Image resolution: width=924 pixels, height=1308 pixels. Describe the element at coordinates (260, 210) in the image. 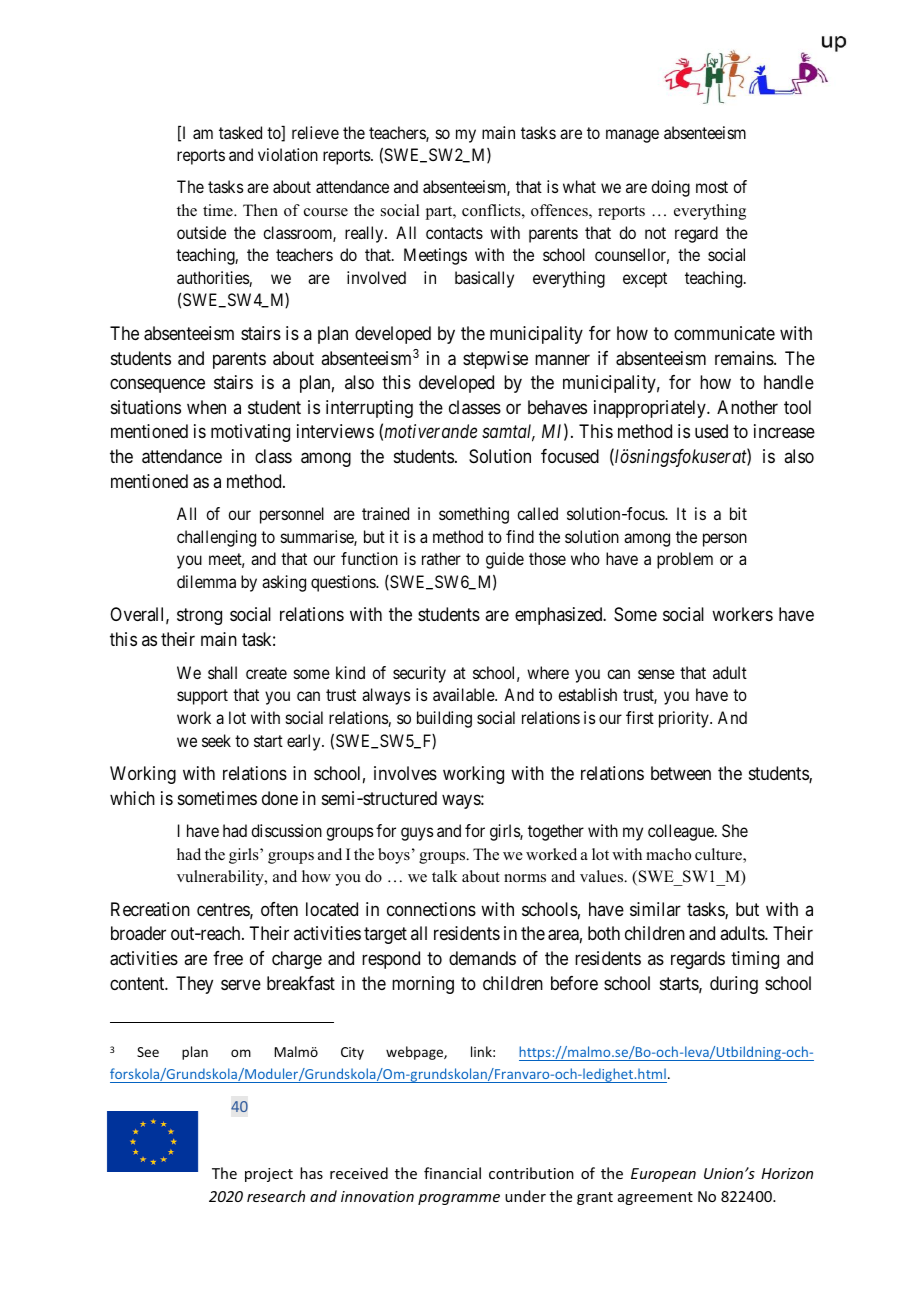

I see `Then` at that location.
